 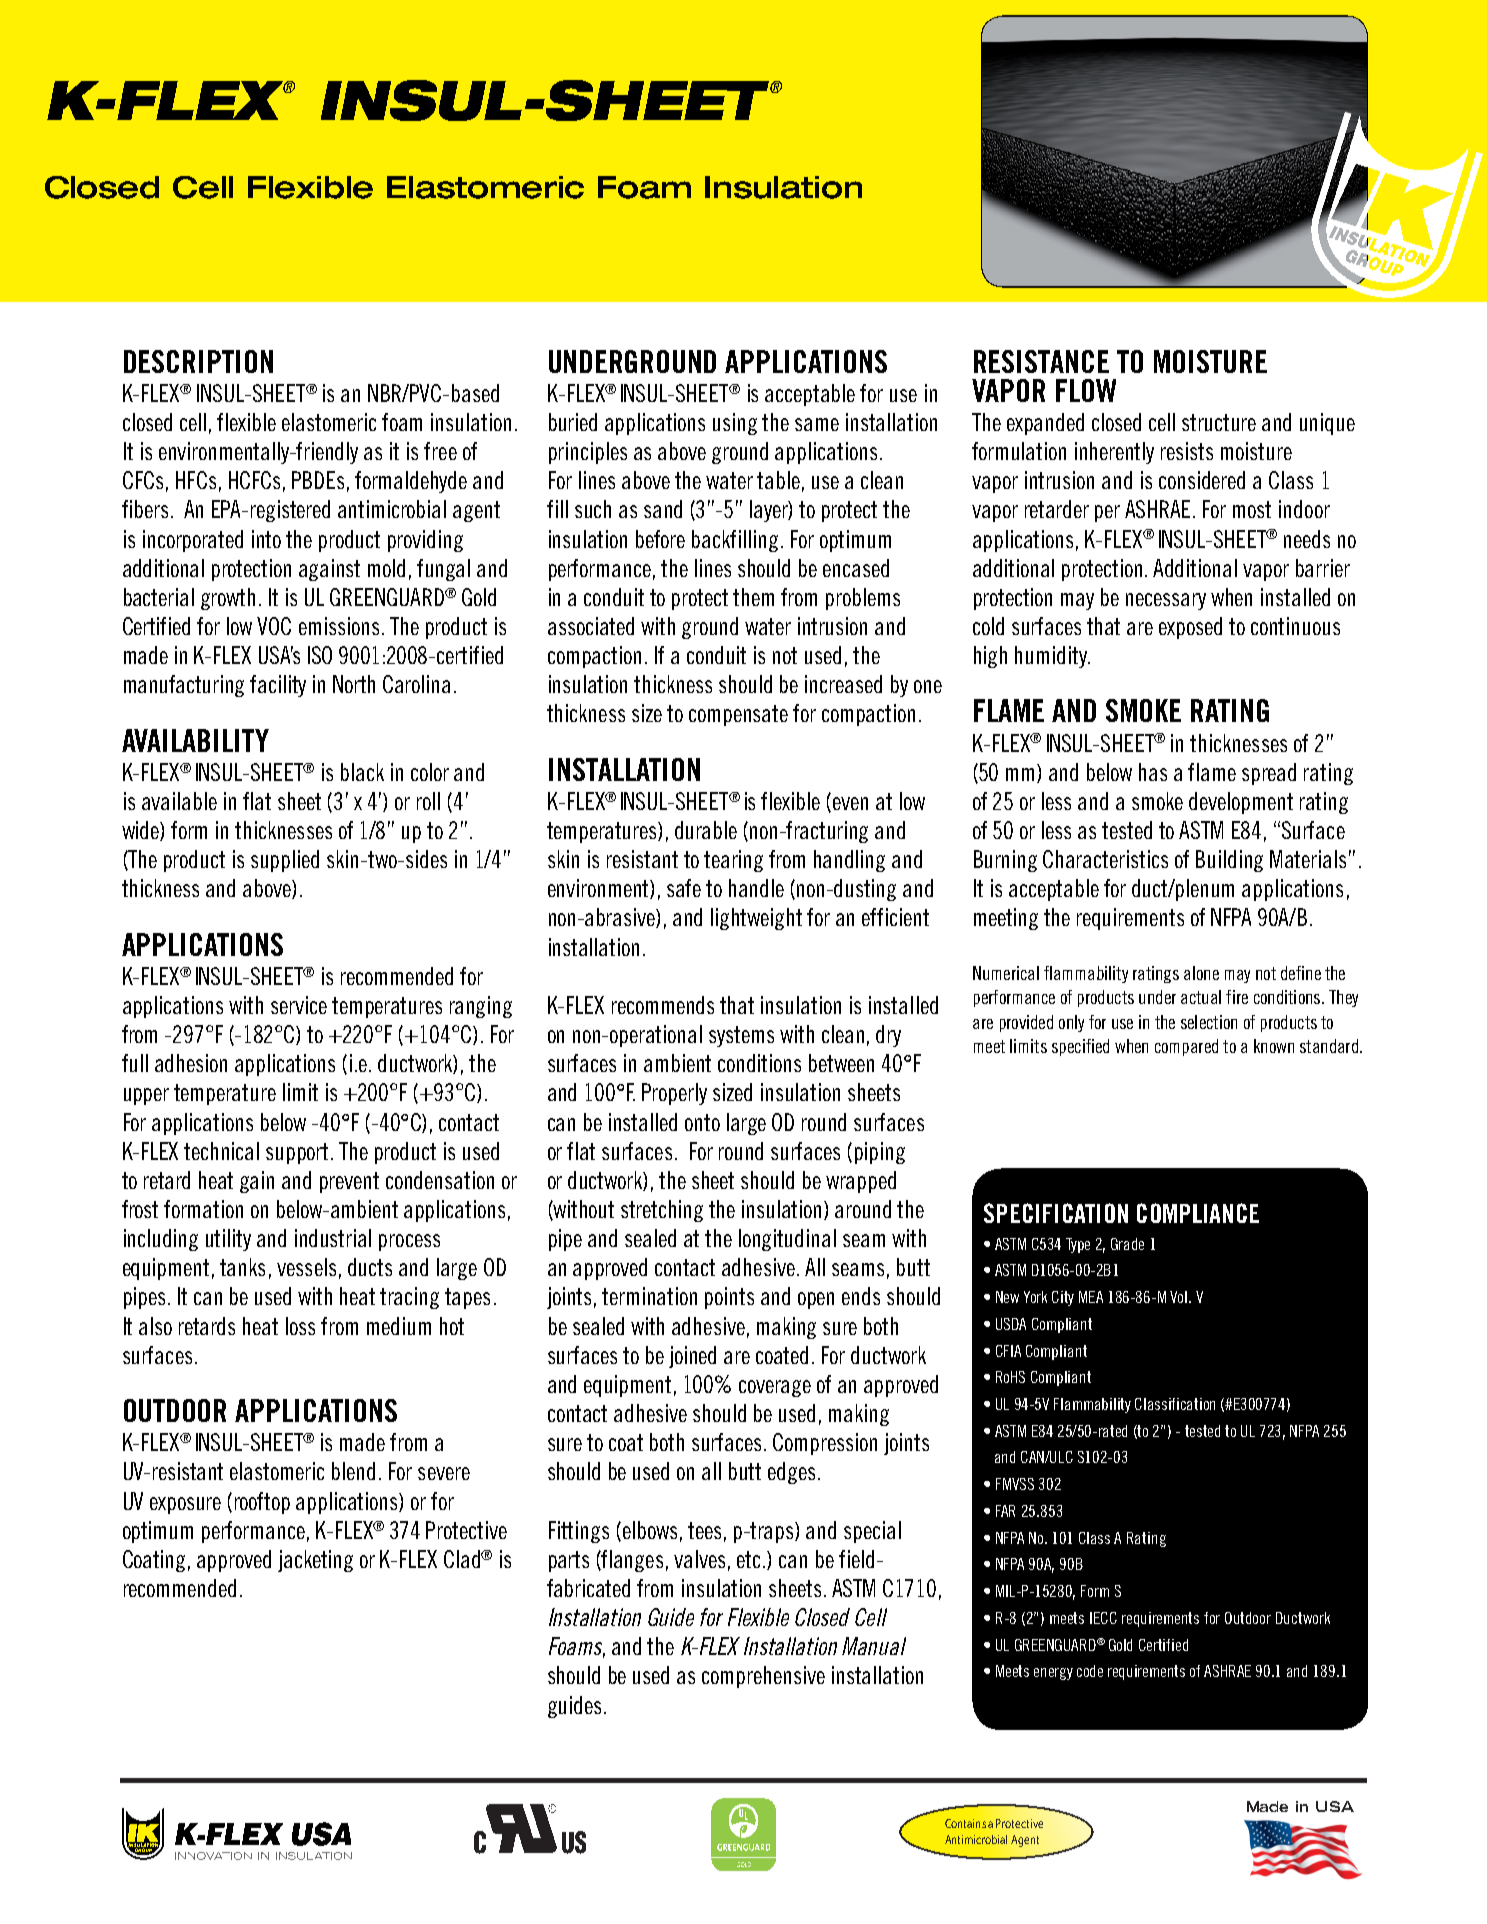 What do you see at coordinates (735, 424) in the screenshot?
I see `using` at bounding box center [735, 424].
